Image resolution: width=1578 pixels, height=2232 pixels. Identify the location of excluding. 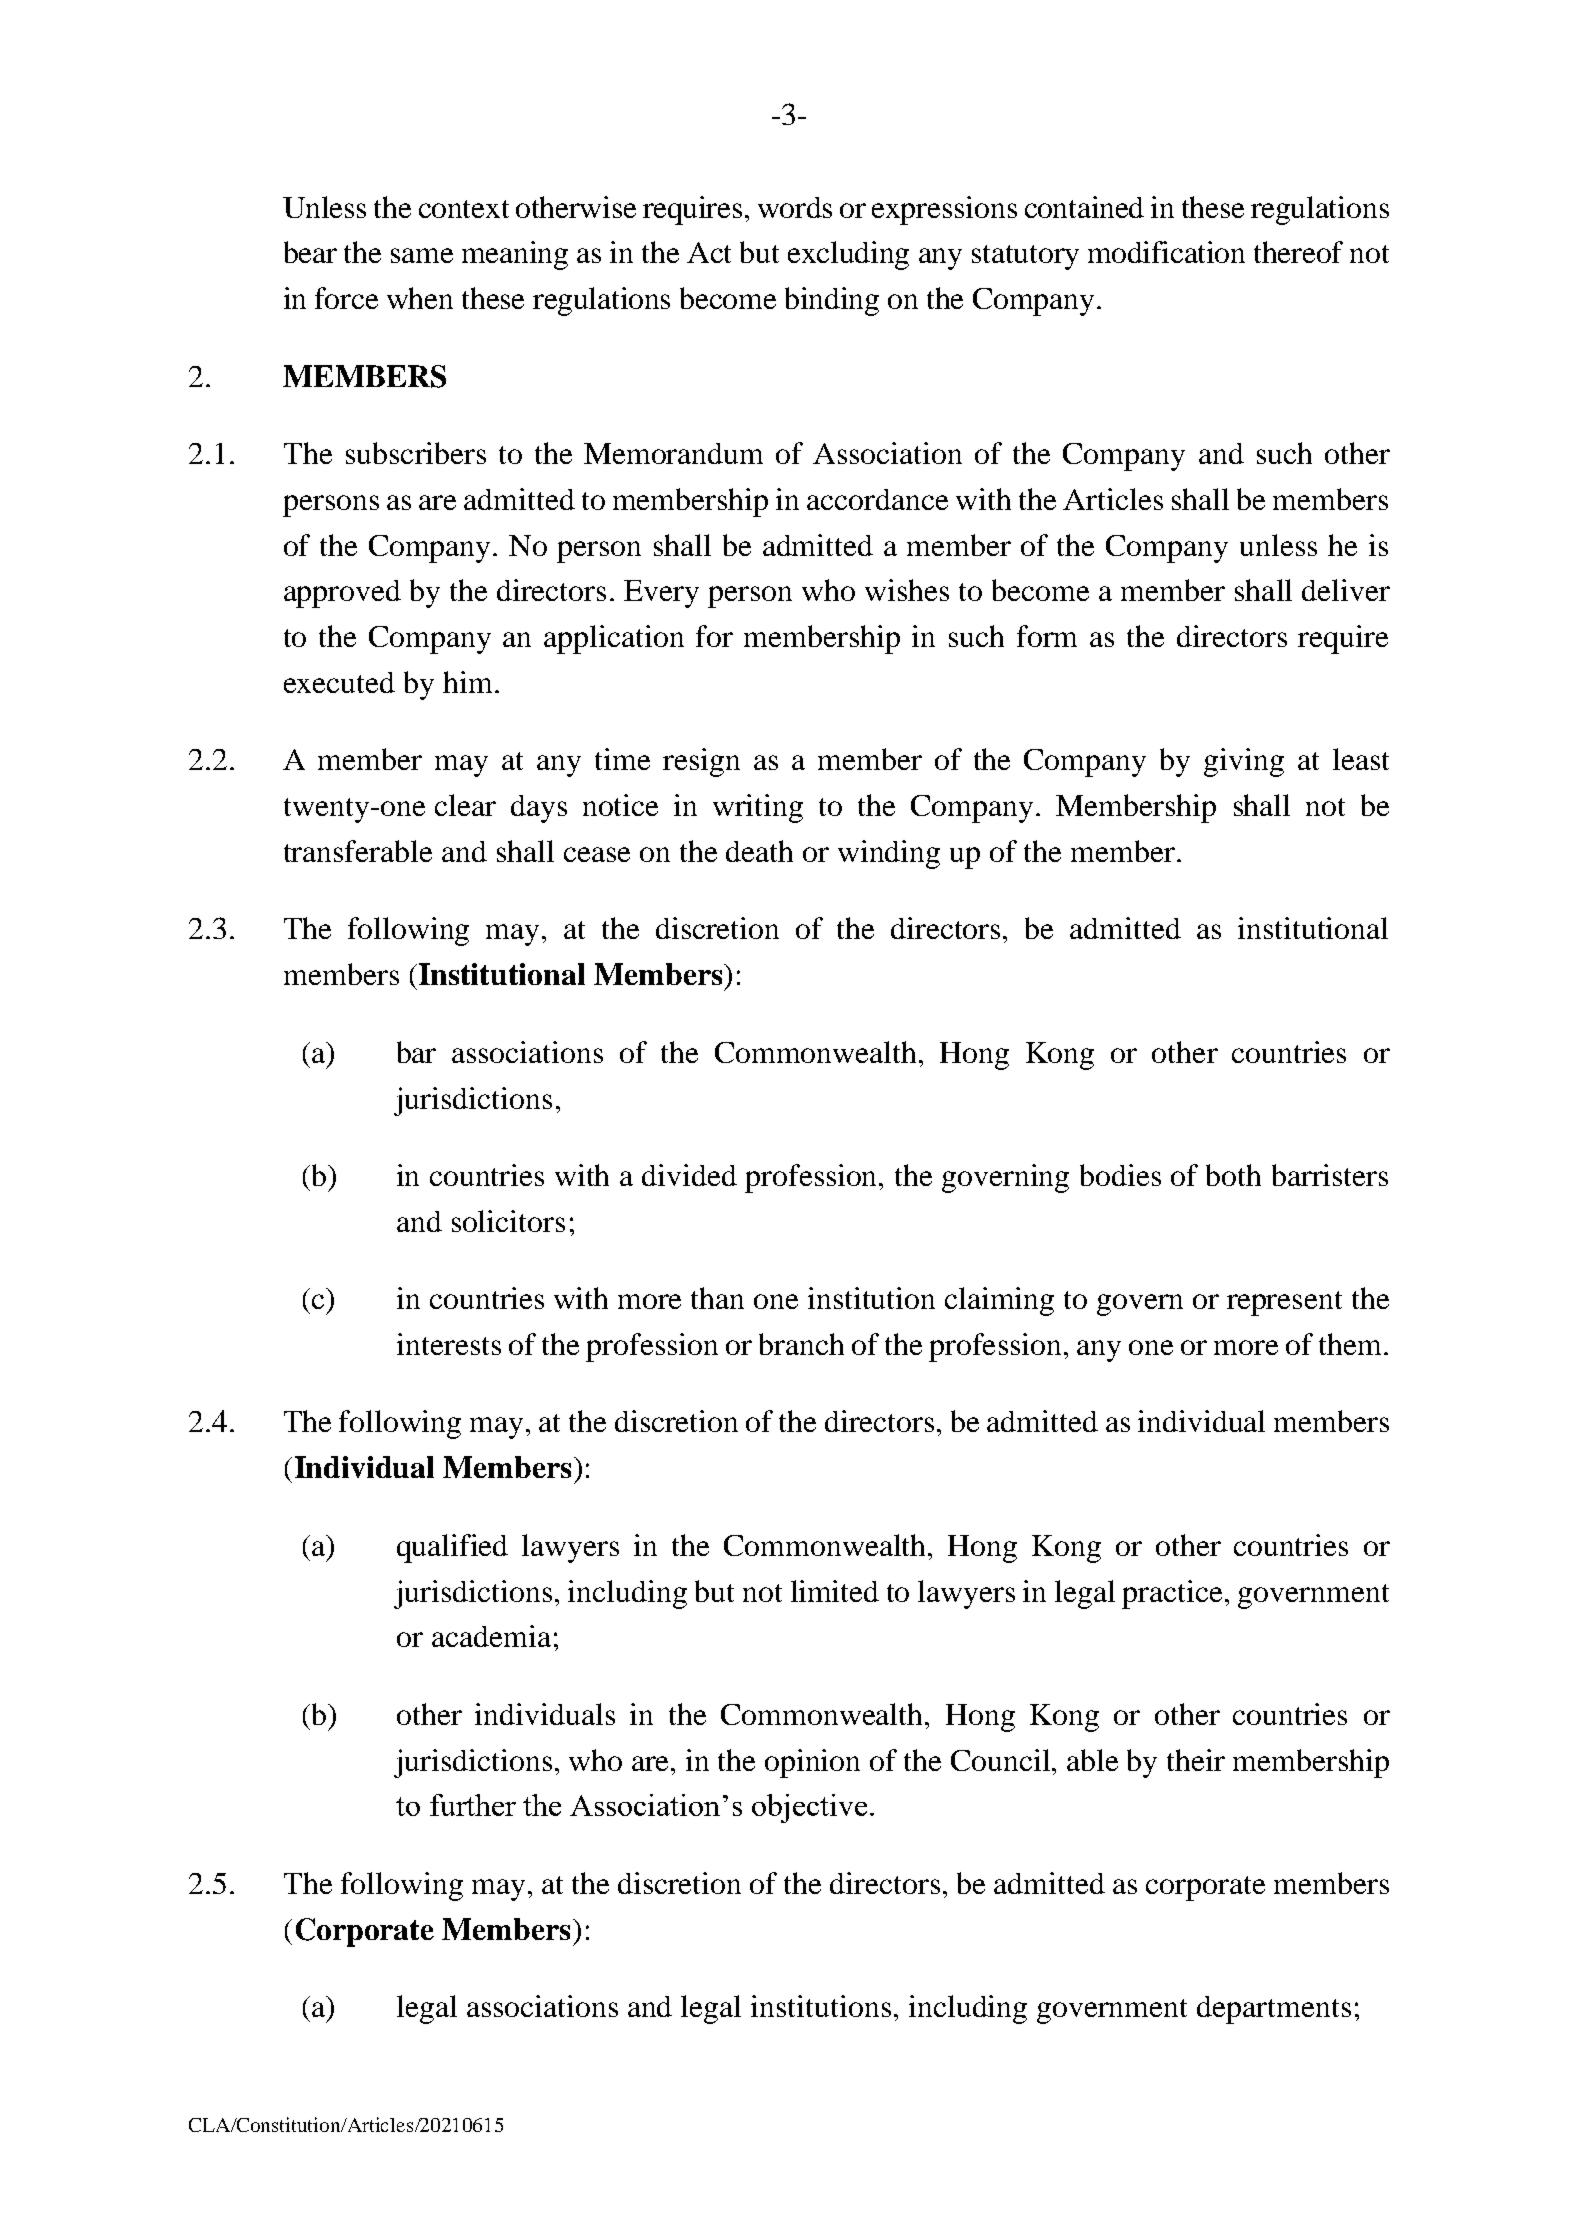
(848, 255).
